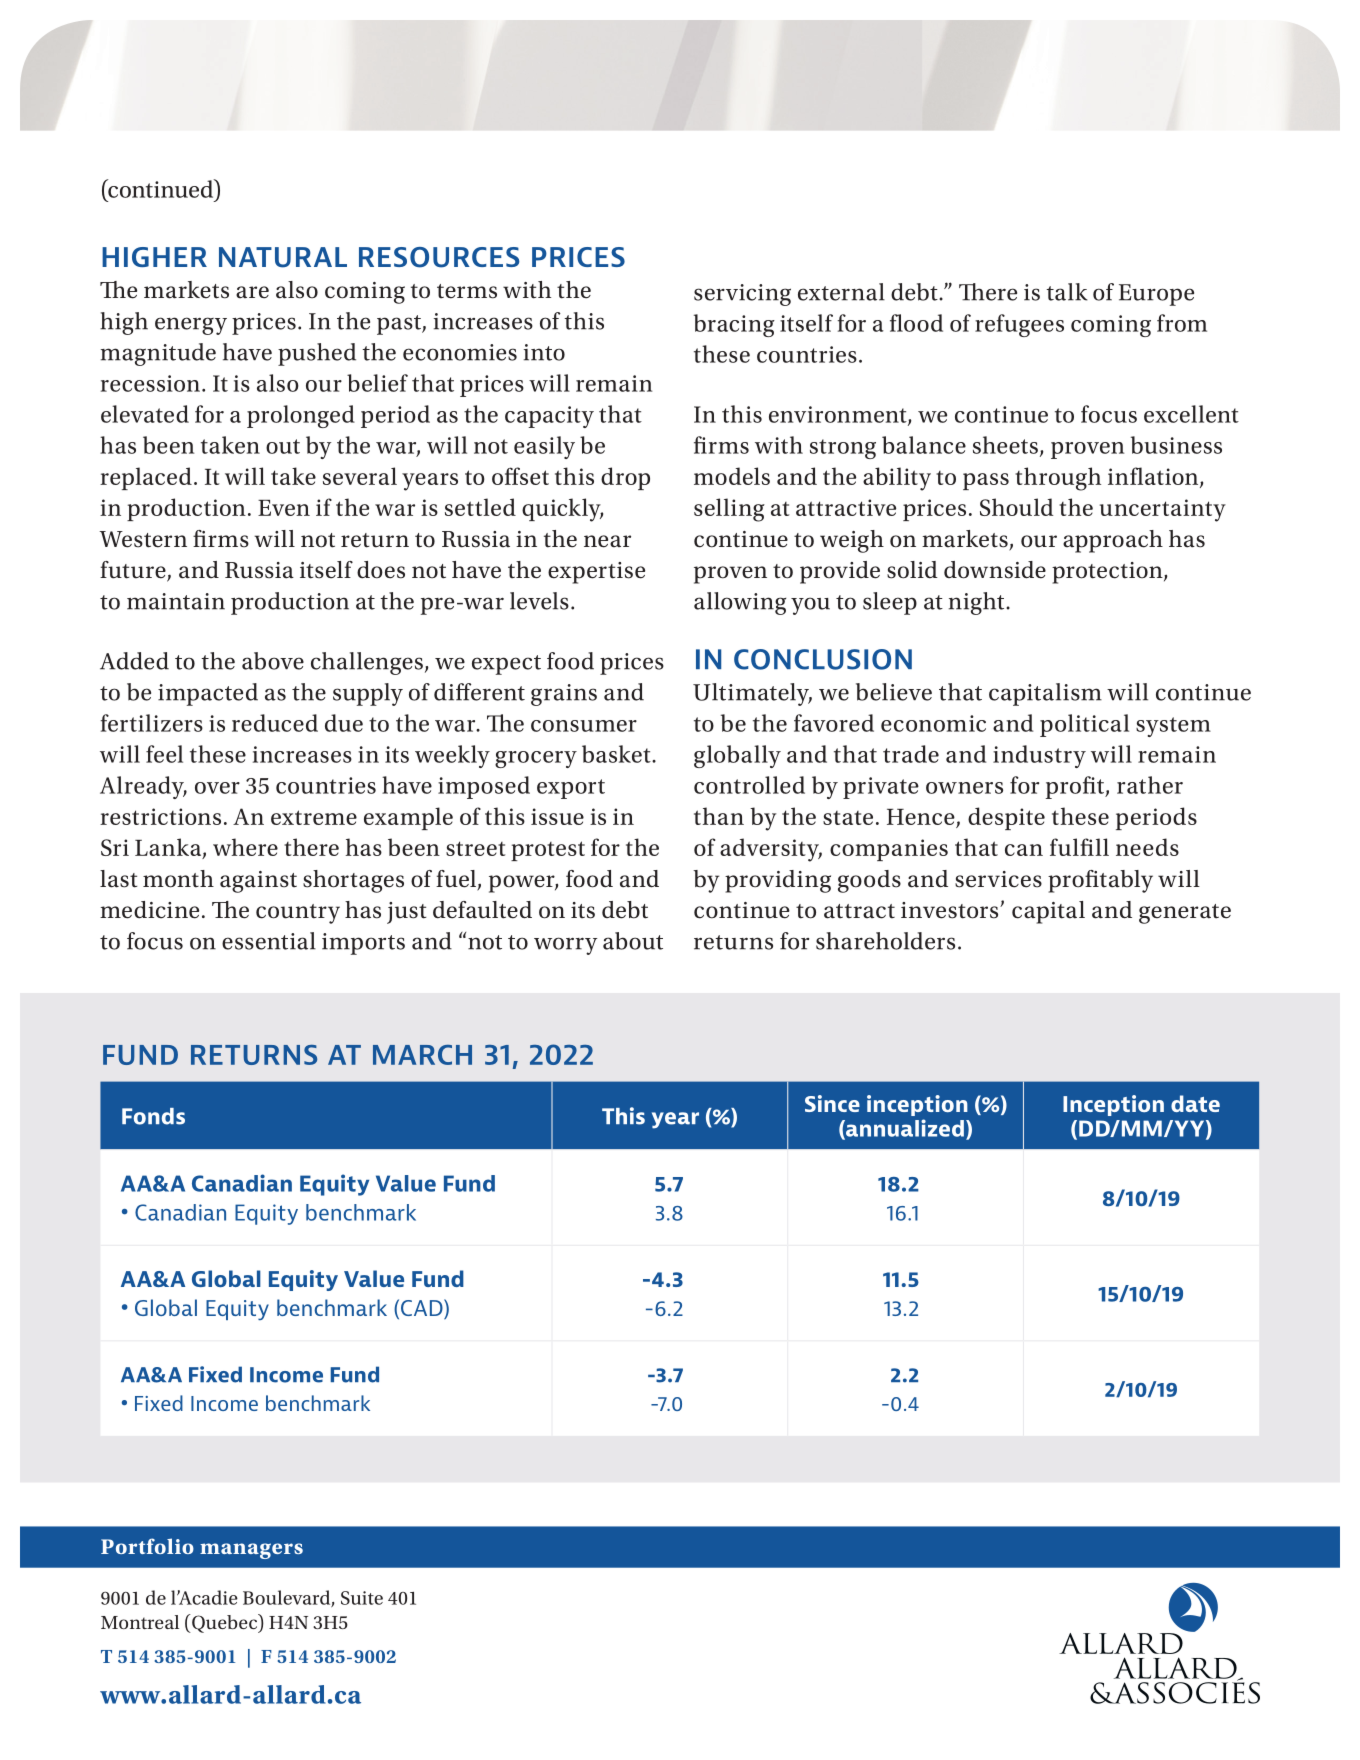 This screenshot has width=1360, height=1760. What do you see at coordinates (362, 1598) in the screenshot?
I see `Suite` at bounding box center [362, 1598].
